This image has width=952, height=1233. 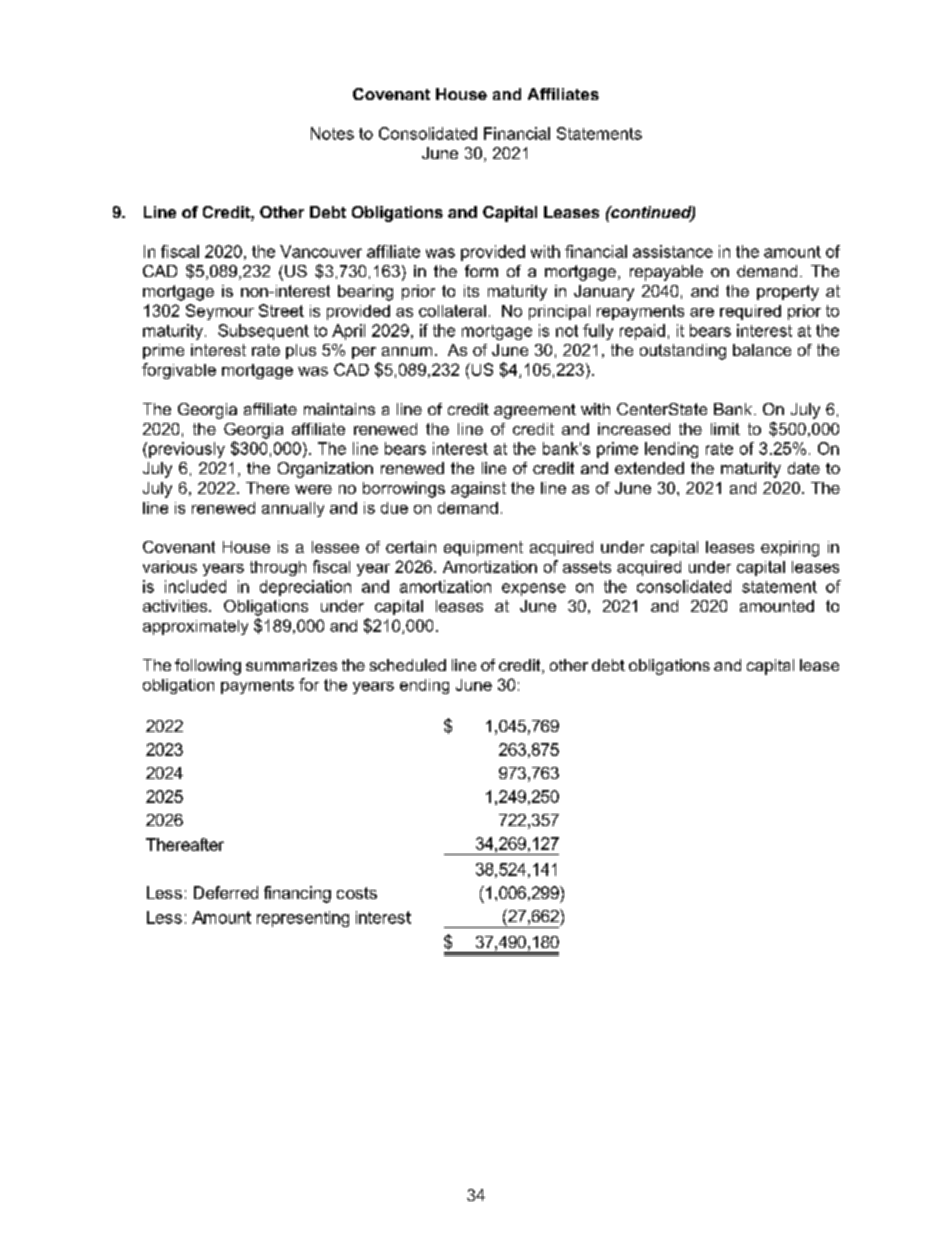 What do you see at coordinates (790, 549) in the image?
I see `expiring` at bounding box center [790, 549].
